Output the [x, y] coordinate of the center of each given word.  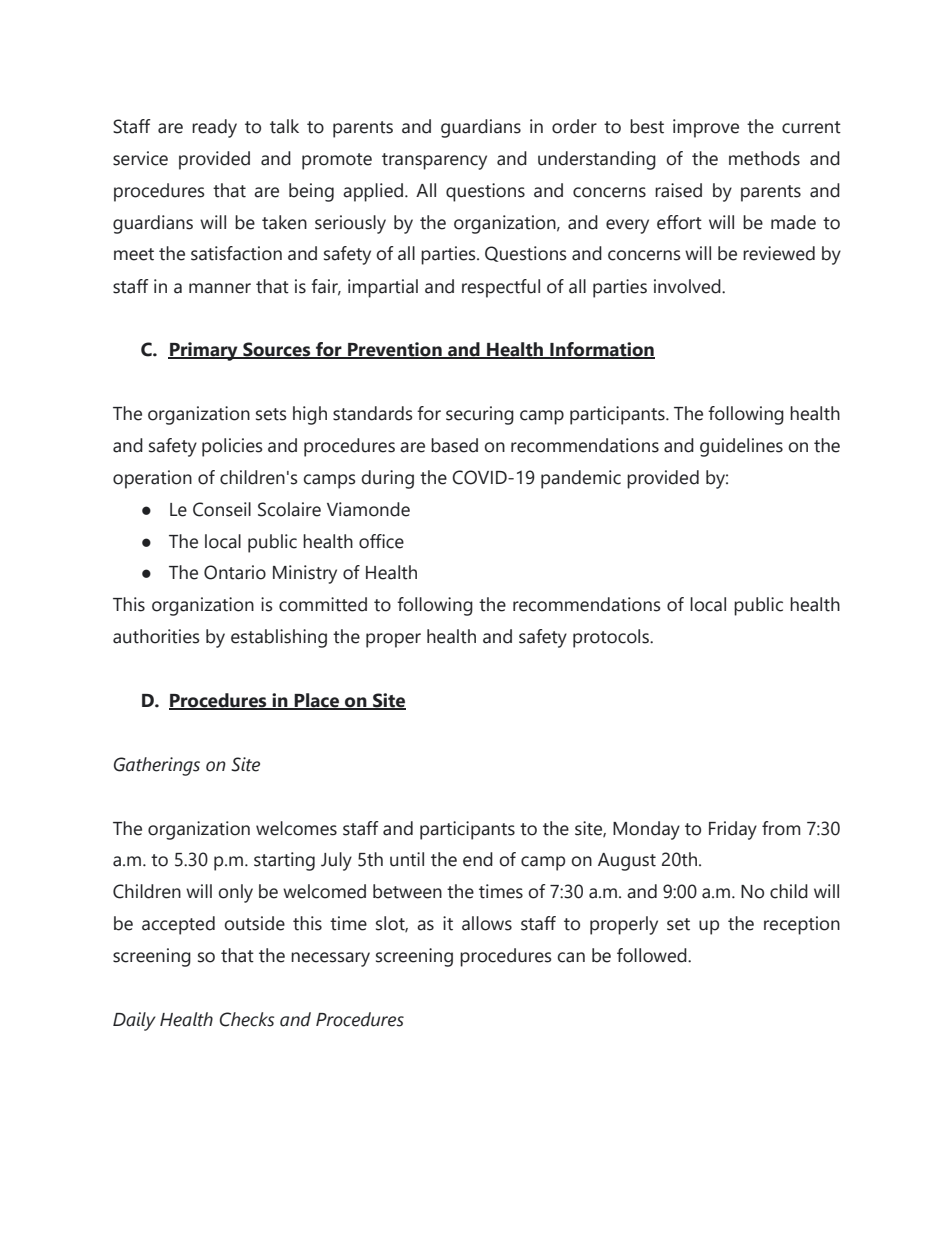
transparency [434, 161]
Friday [733, 830]
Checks [247, 1019]
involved [688, 286]
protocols [612, 638]
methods [764, 158]
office [381, 541]
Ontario [235, 572]
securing [480, 415]
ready [214, 128]
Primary [204, 351]
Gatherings [157, 766]
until [407, 859]
